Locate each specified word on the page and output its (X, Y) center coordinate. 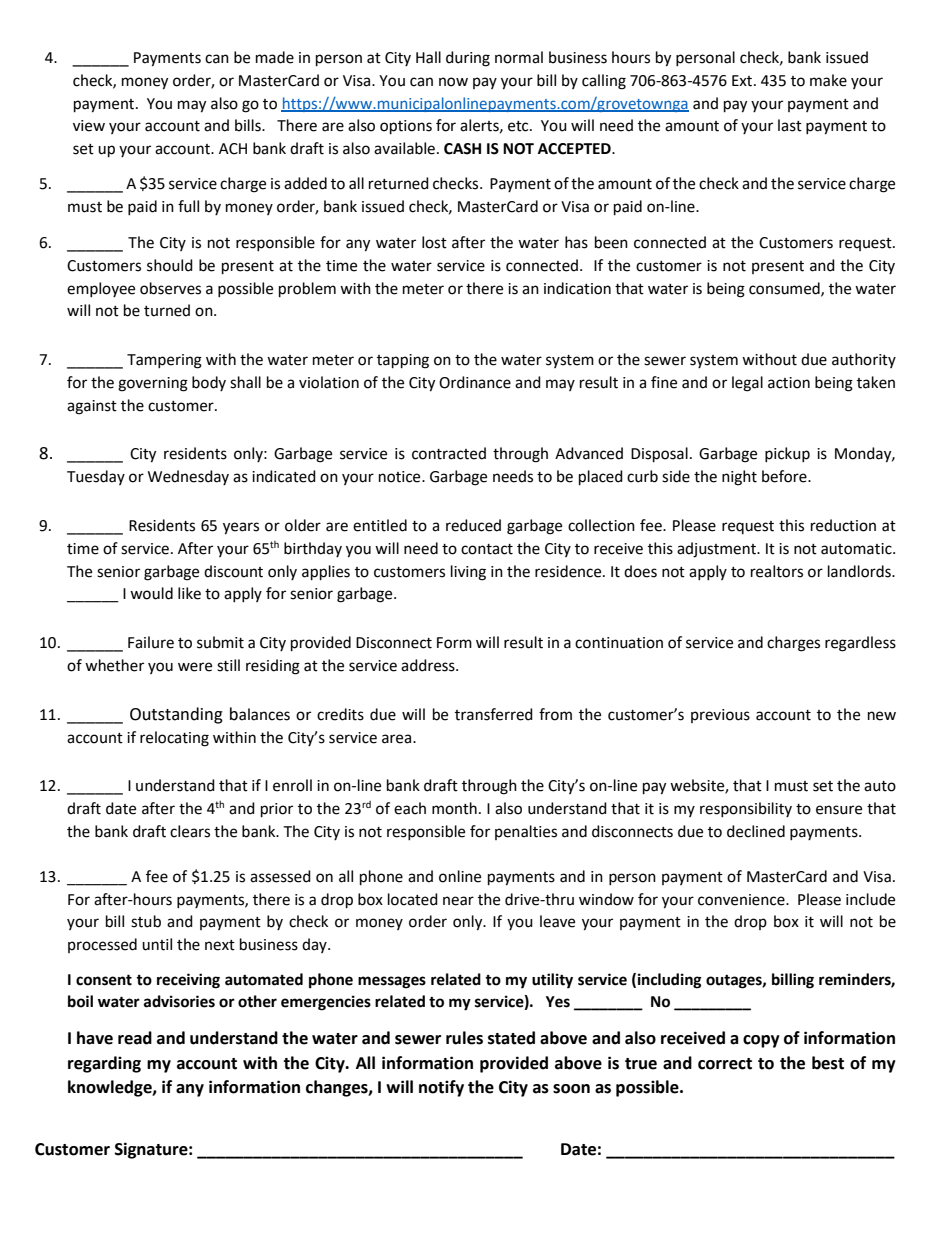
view (89, 126)
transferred (494, 714)
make (828, 80)
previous (720, 716)
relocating (174, 739)
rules (464, 1038)
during (468, 59)
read (135, 1038)
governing (153, 384)
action (789, 383)
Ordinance (475, 382)
